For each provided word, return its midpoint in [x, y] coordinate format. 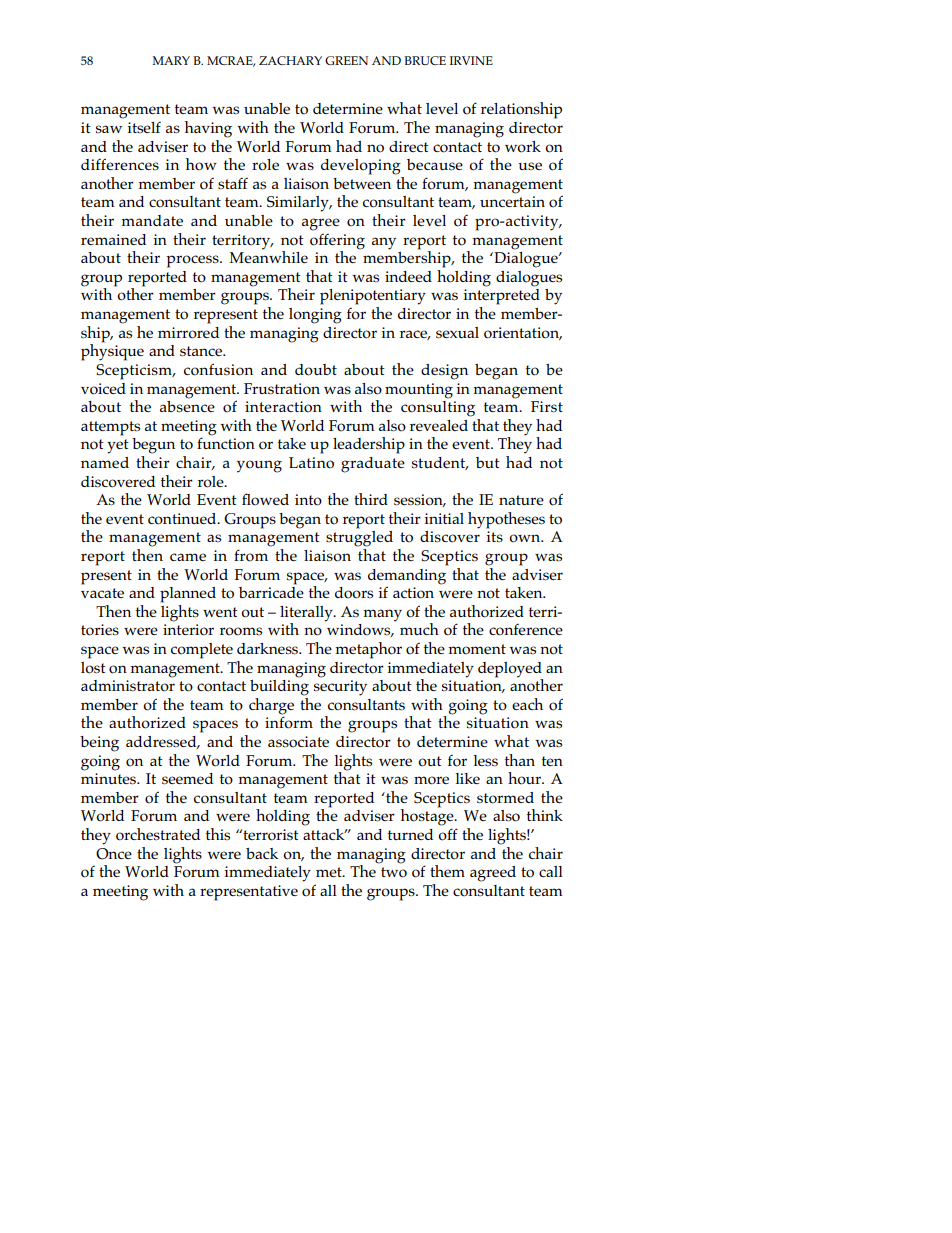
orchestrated [158, 834]
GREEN [346, 60]
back [262, 853]
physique [112, 351]
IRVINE [471, 60]
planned [188, 595]
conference [526, 630]
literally [307, 615]
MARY [171, 60]
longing [315, 316]
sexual [457, 333]
